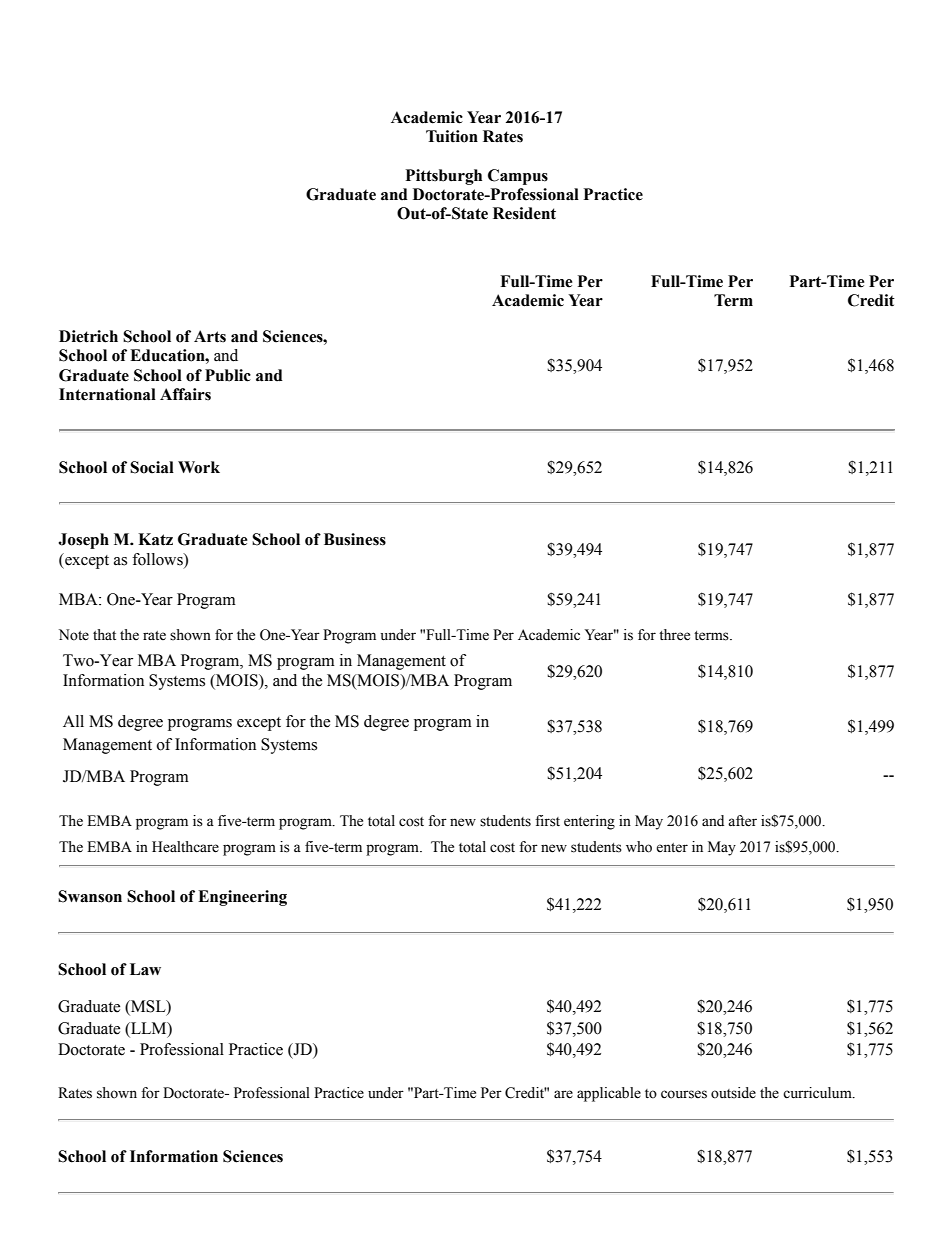  I want to click on Law, so click(145, 969).
